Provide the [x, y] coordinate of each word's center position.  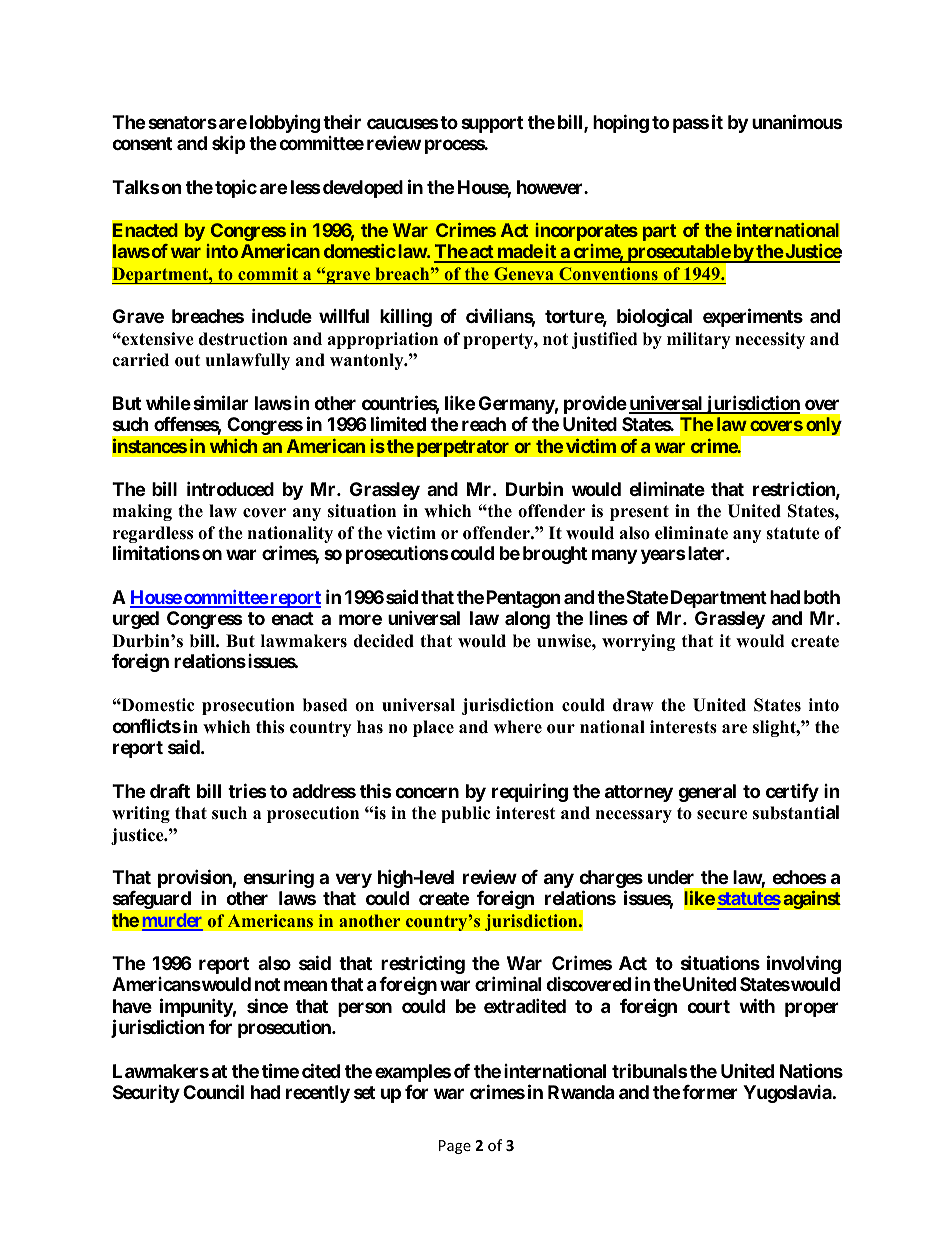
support [492, 124]
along [527, 620]
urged [136, 620]
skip [229, 145]
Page [455, 1147]
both [822, 597]
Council [213, 1091]
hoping [621, 123]
